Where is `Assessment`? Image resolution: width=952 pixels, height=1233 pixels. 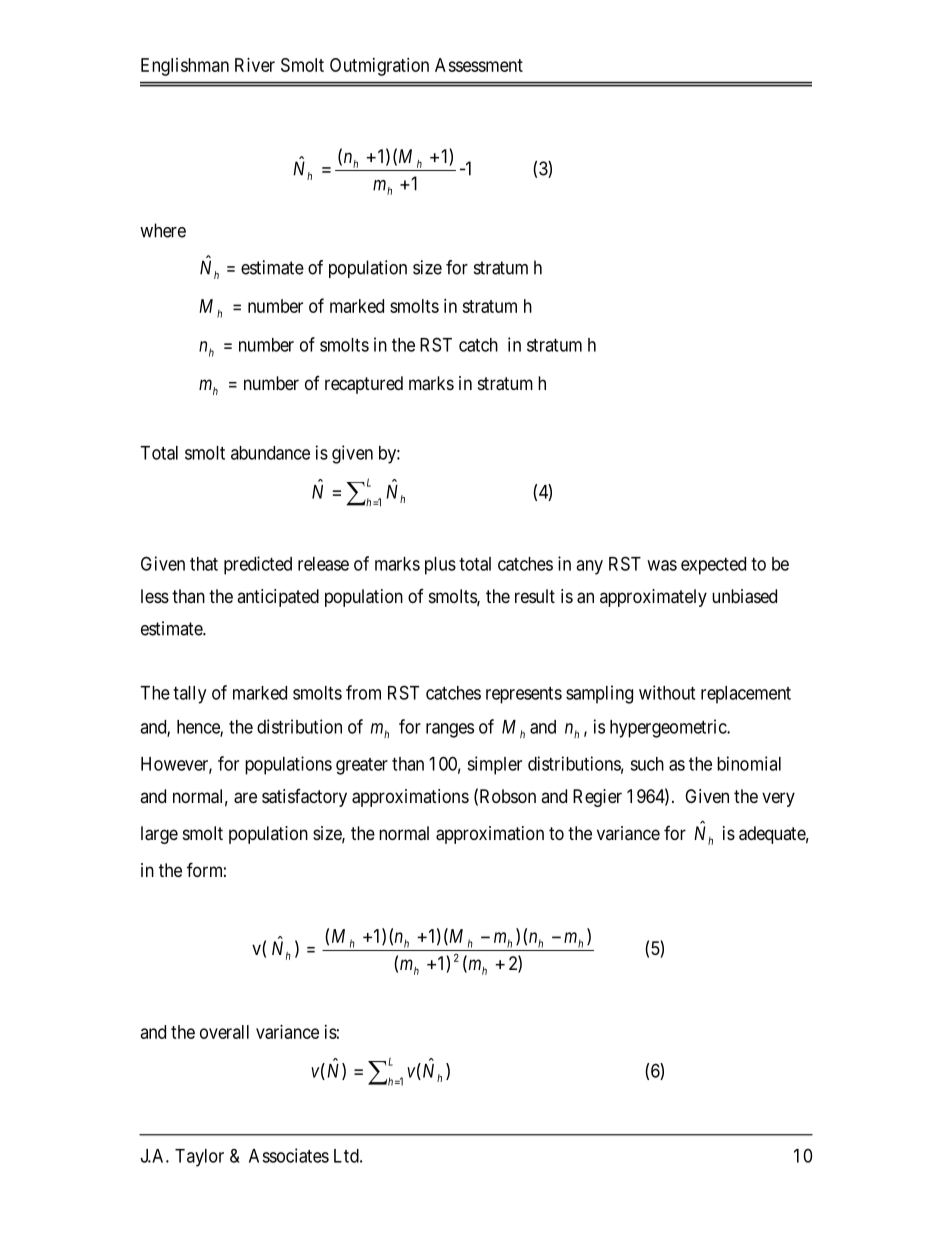 Assessment is located at coordinates (479, 65).
